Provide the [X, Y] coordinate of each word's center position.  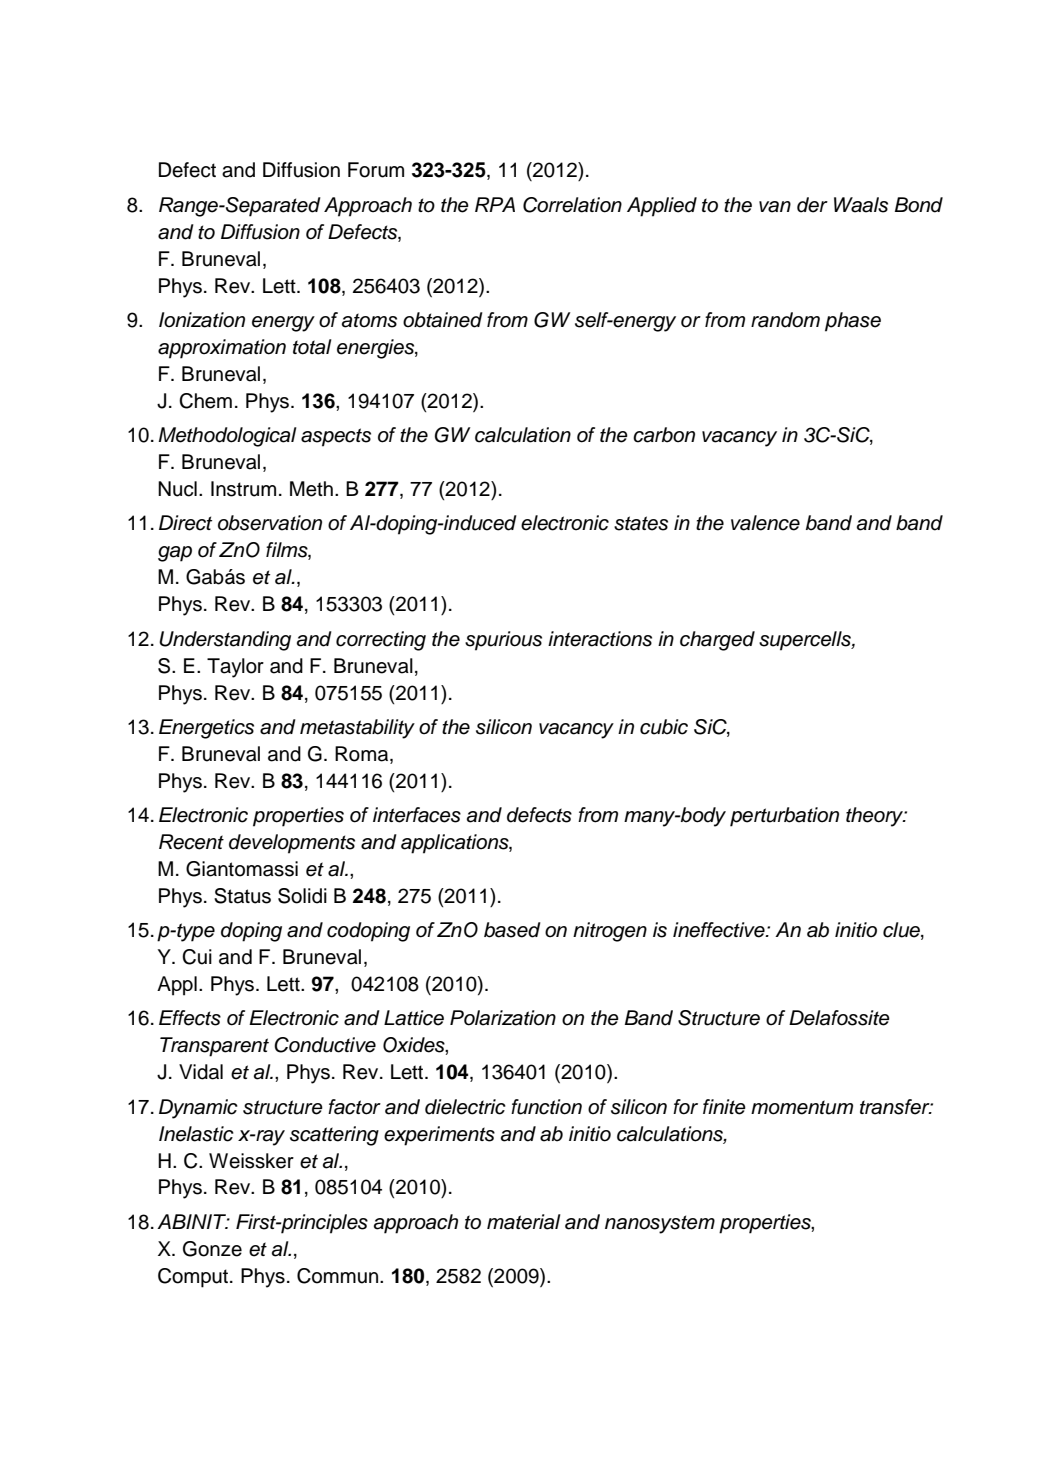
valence [765, 523]
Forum [376, 170]
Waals [861, 205]
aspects [336, 437]
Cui [197, 957]
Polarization [503, 1018]
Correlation [572, 205]
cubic [664, 727]
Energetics [206, 729]
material [524, 1222]
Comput [194, 1278]
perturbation [784, 817]
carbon [664, 435]
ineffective [720, 930]
